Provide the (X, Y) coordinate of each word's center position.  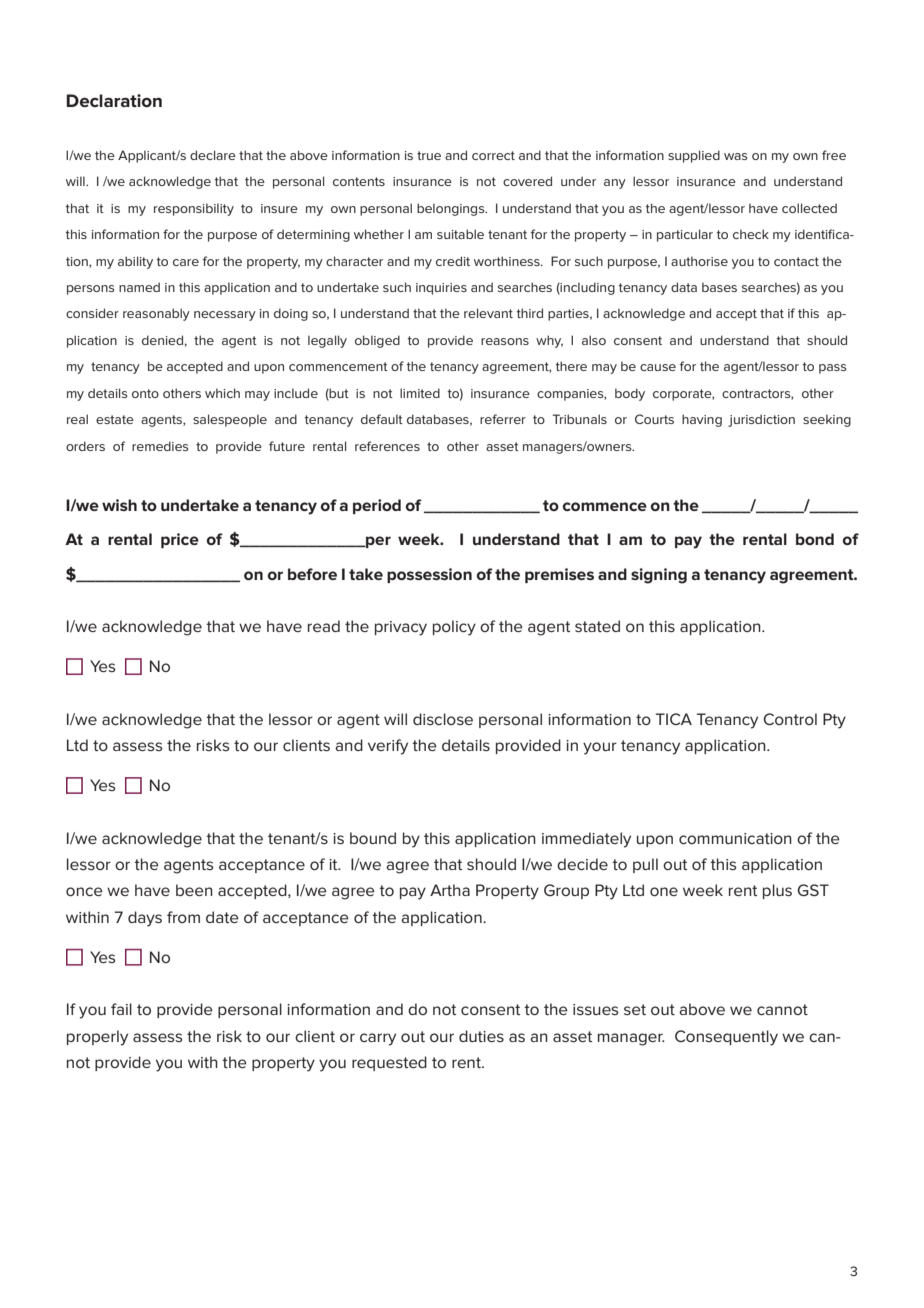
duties (481, 1036)
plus (777, 891)
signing (659, 576)
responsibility (194, 209)
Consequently (726, 1038)
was (736, 156)
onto (145, 393)
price (180, 540)
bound (373, 838)
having (702, 420)
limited (420, 393)
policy (454, 628)
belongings (452, 209)
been (194, 890)
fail (121, 1009)
